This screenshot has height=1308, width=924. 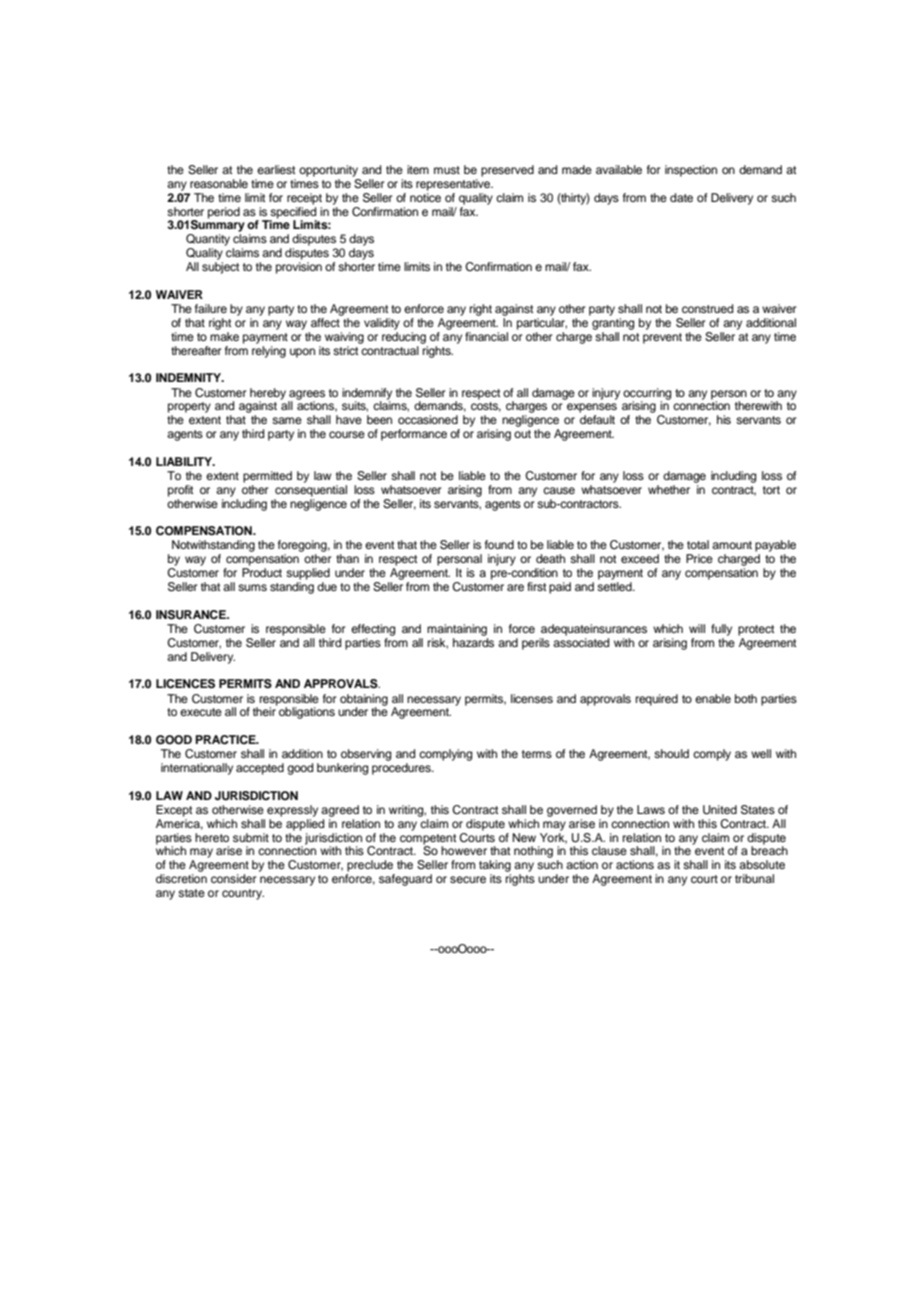 I want to click on will, so click(x=697, y=628).
